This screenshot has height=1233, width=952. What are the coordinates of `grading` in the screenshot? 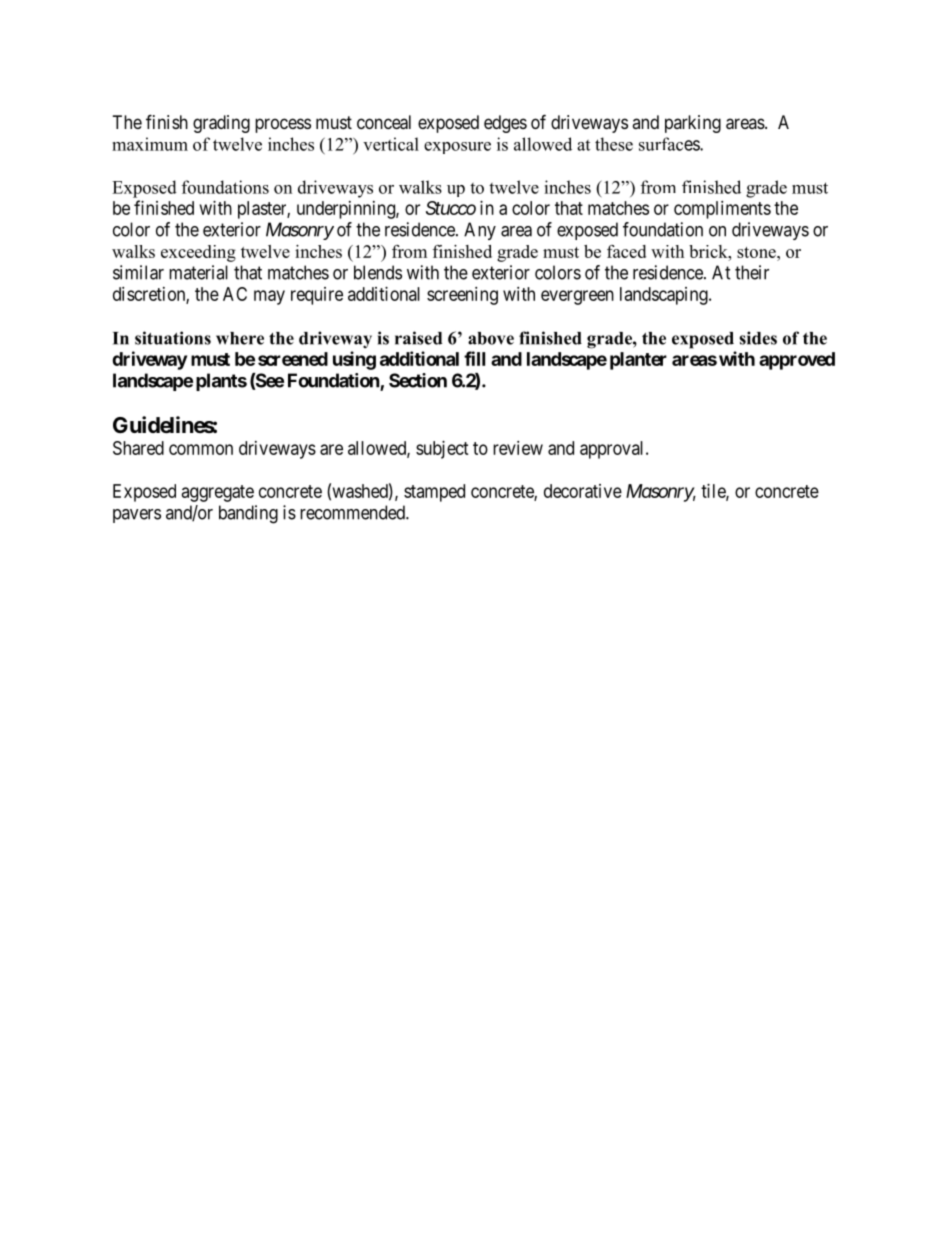 It's located at (221, 124).
